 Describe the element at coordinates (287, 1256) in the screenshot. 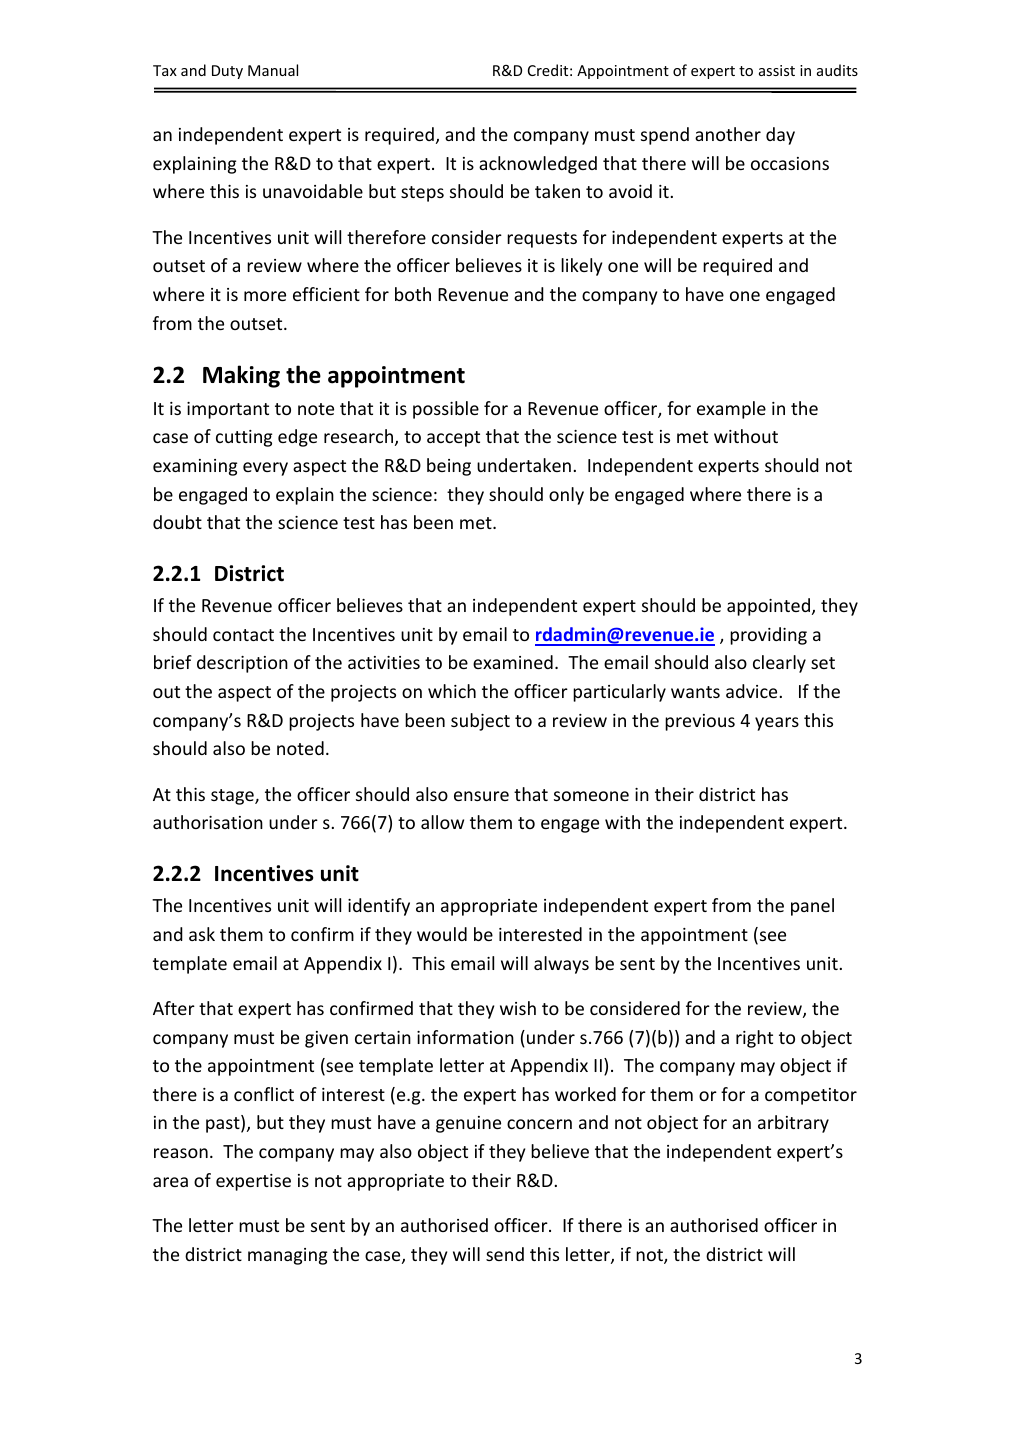

I see `managing` at that location.
